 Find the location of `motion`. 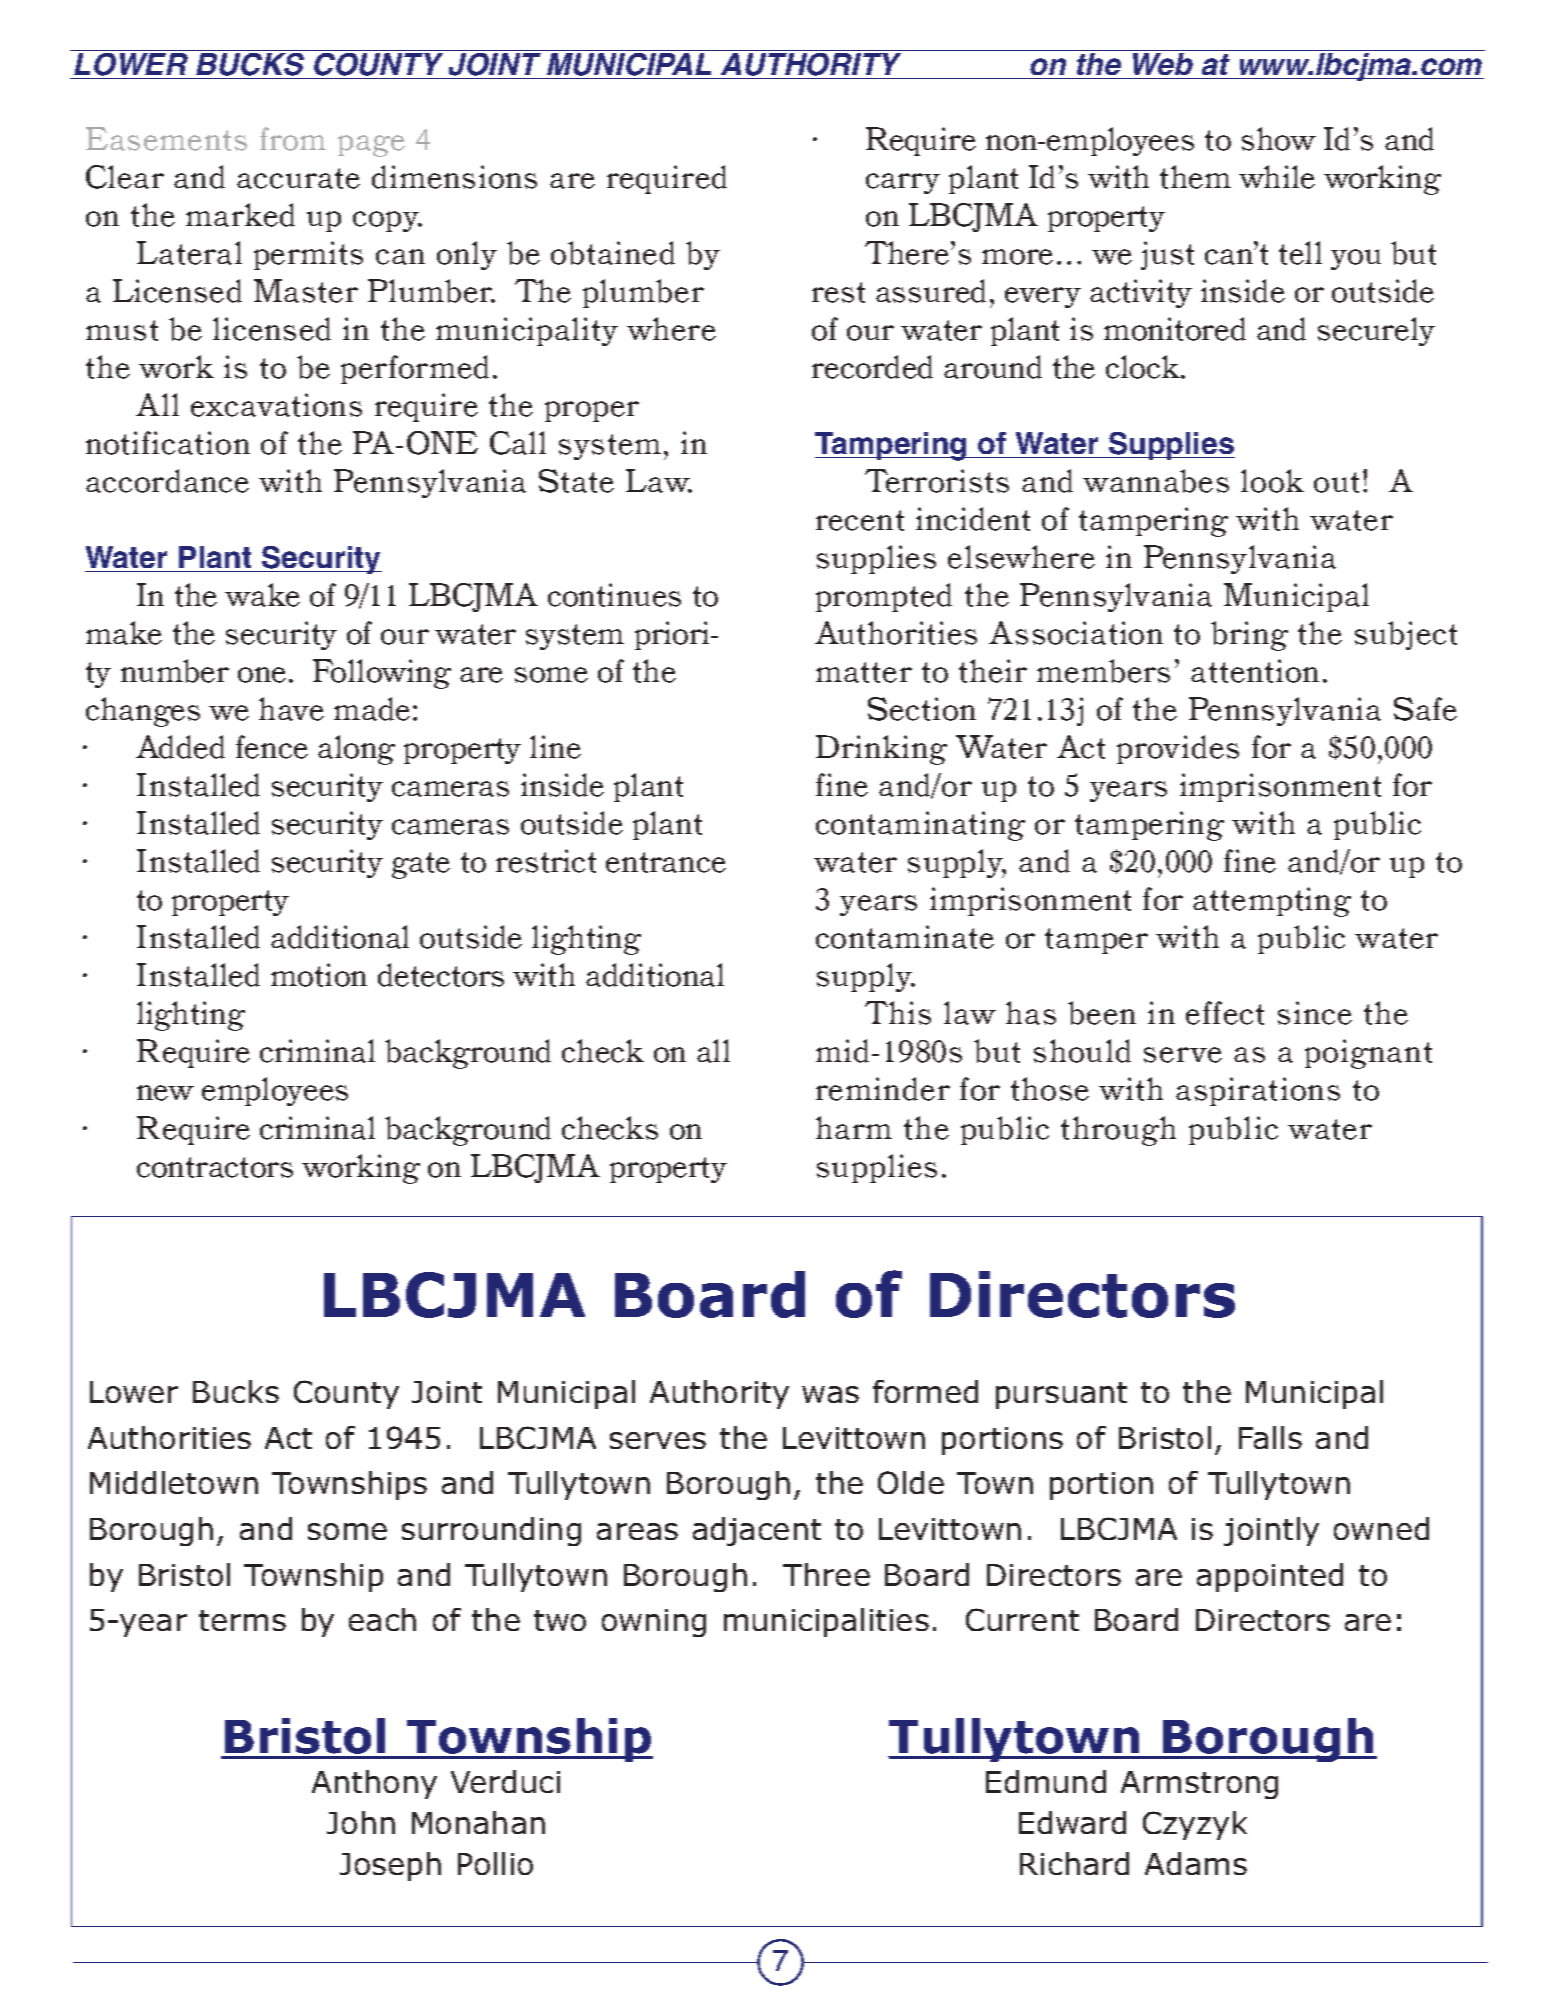

motion is located at coordinates (319, 975).
